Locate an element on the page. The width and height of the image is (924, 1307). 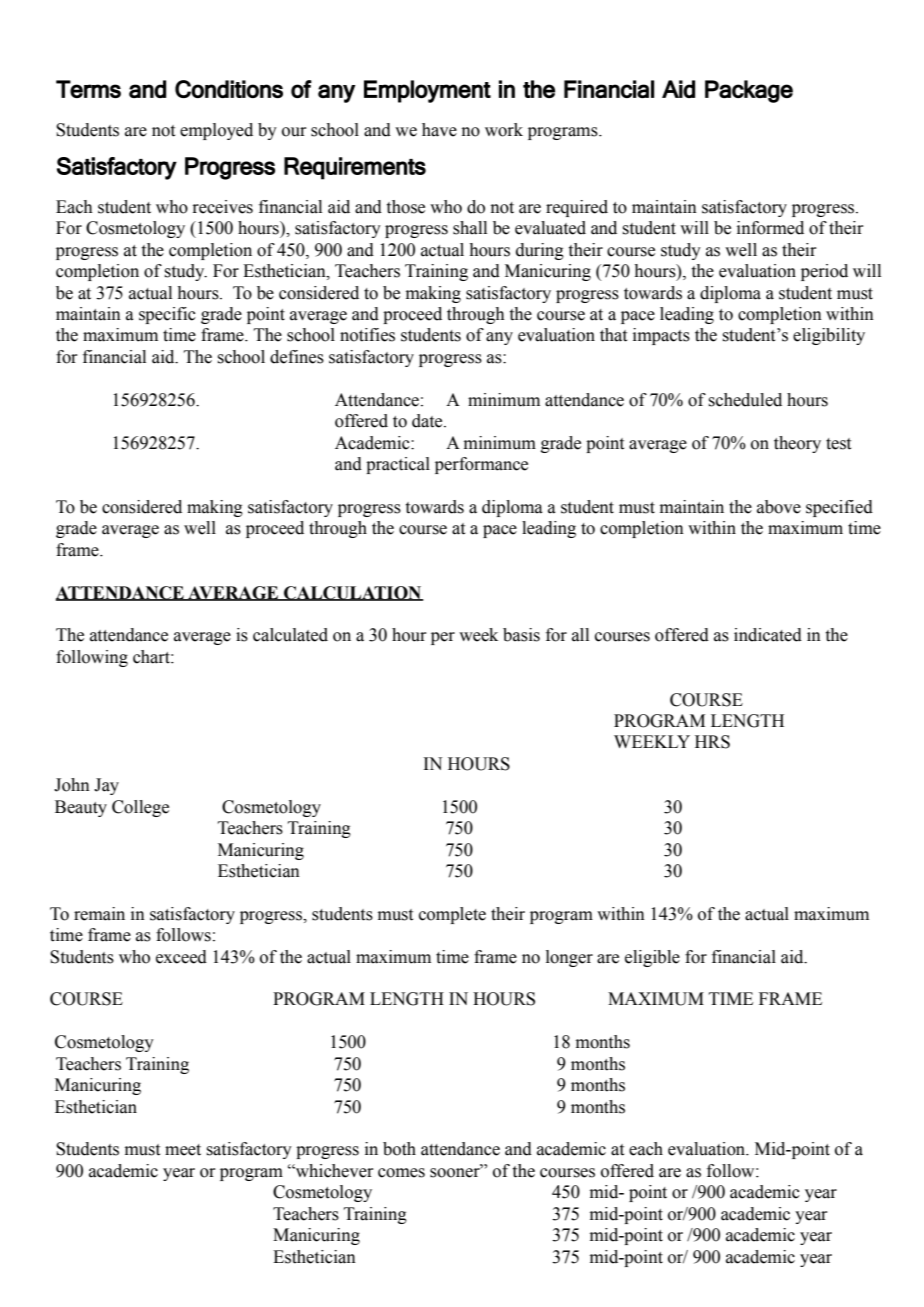
have is located at coordinates (439, 130).
